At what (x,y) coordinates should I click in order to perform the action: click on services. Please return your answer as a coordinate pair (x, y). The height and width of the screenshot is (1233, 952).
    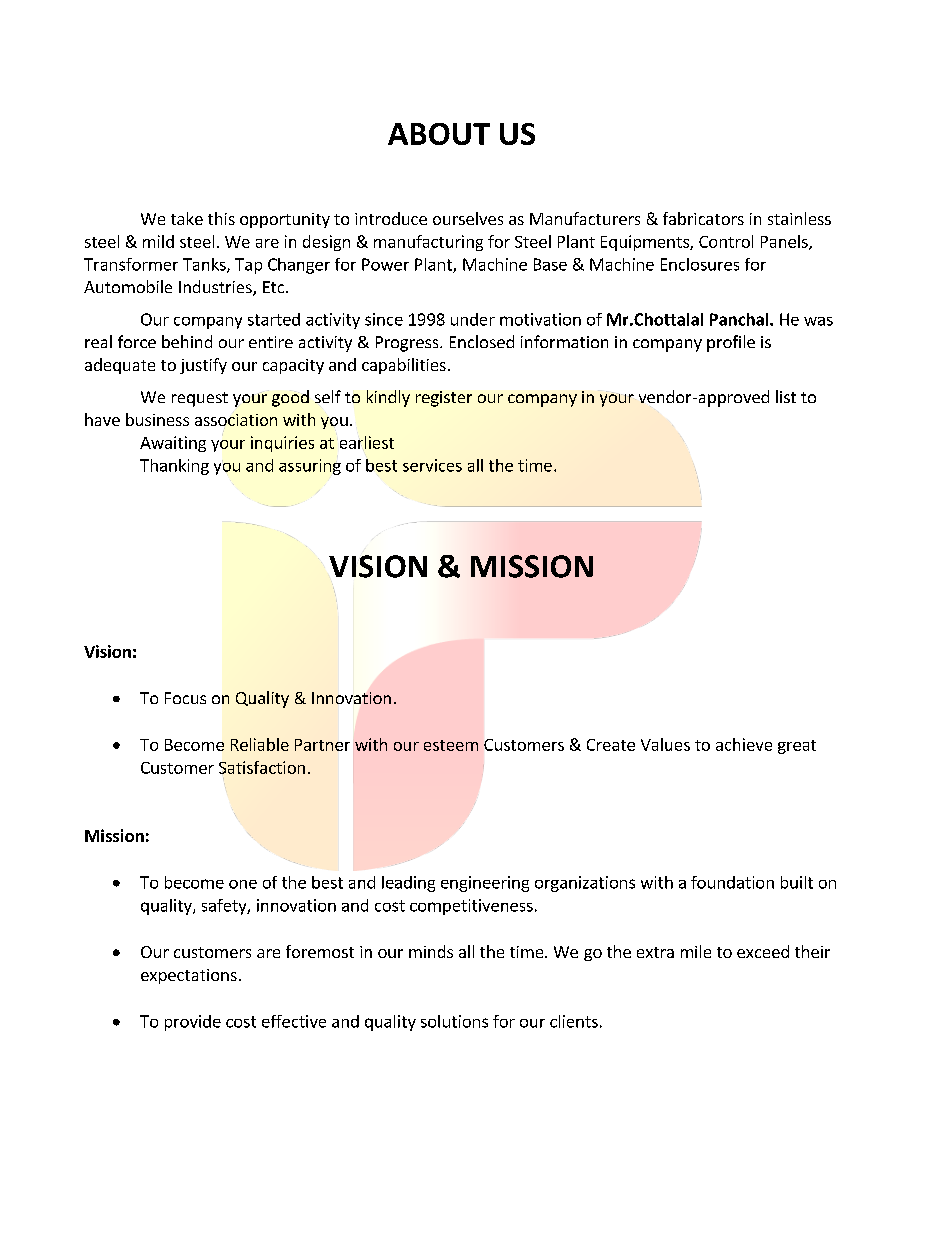
    Looking at the image, I should click on (432, 465).
